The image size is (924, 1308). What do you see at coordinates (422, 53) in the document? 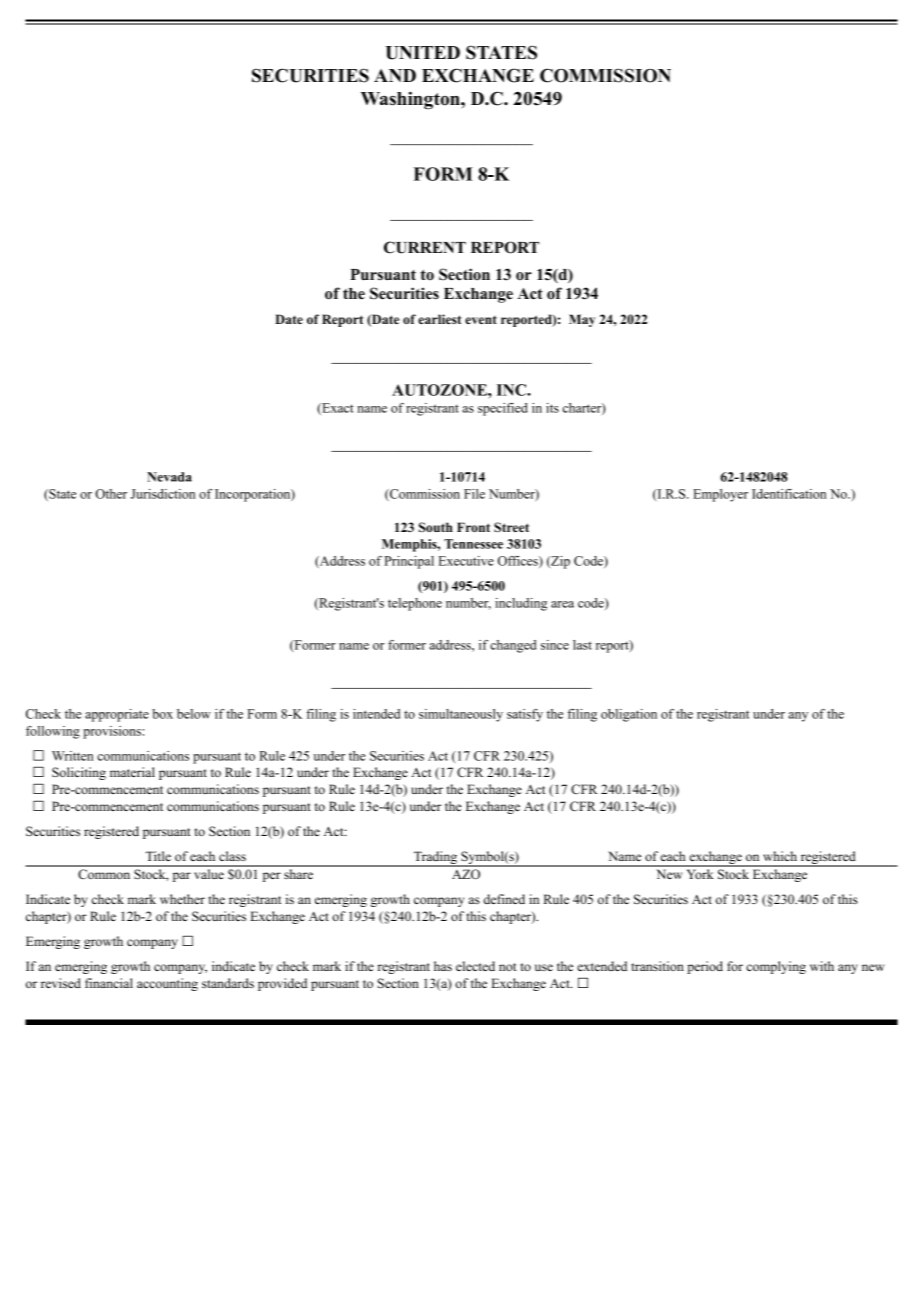
I see `UNITED` at bounding box center [422, 53].
